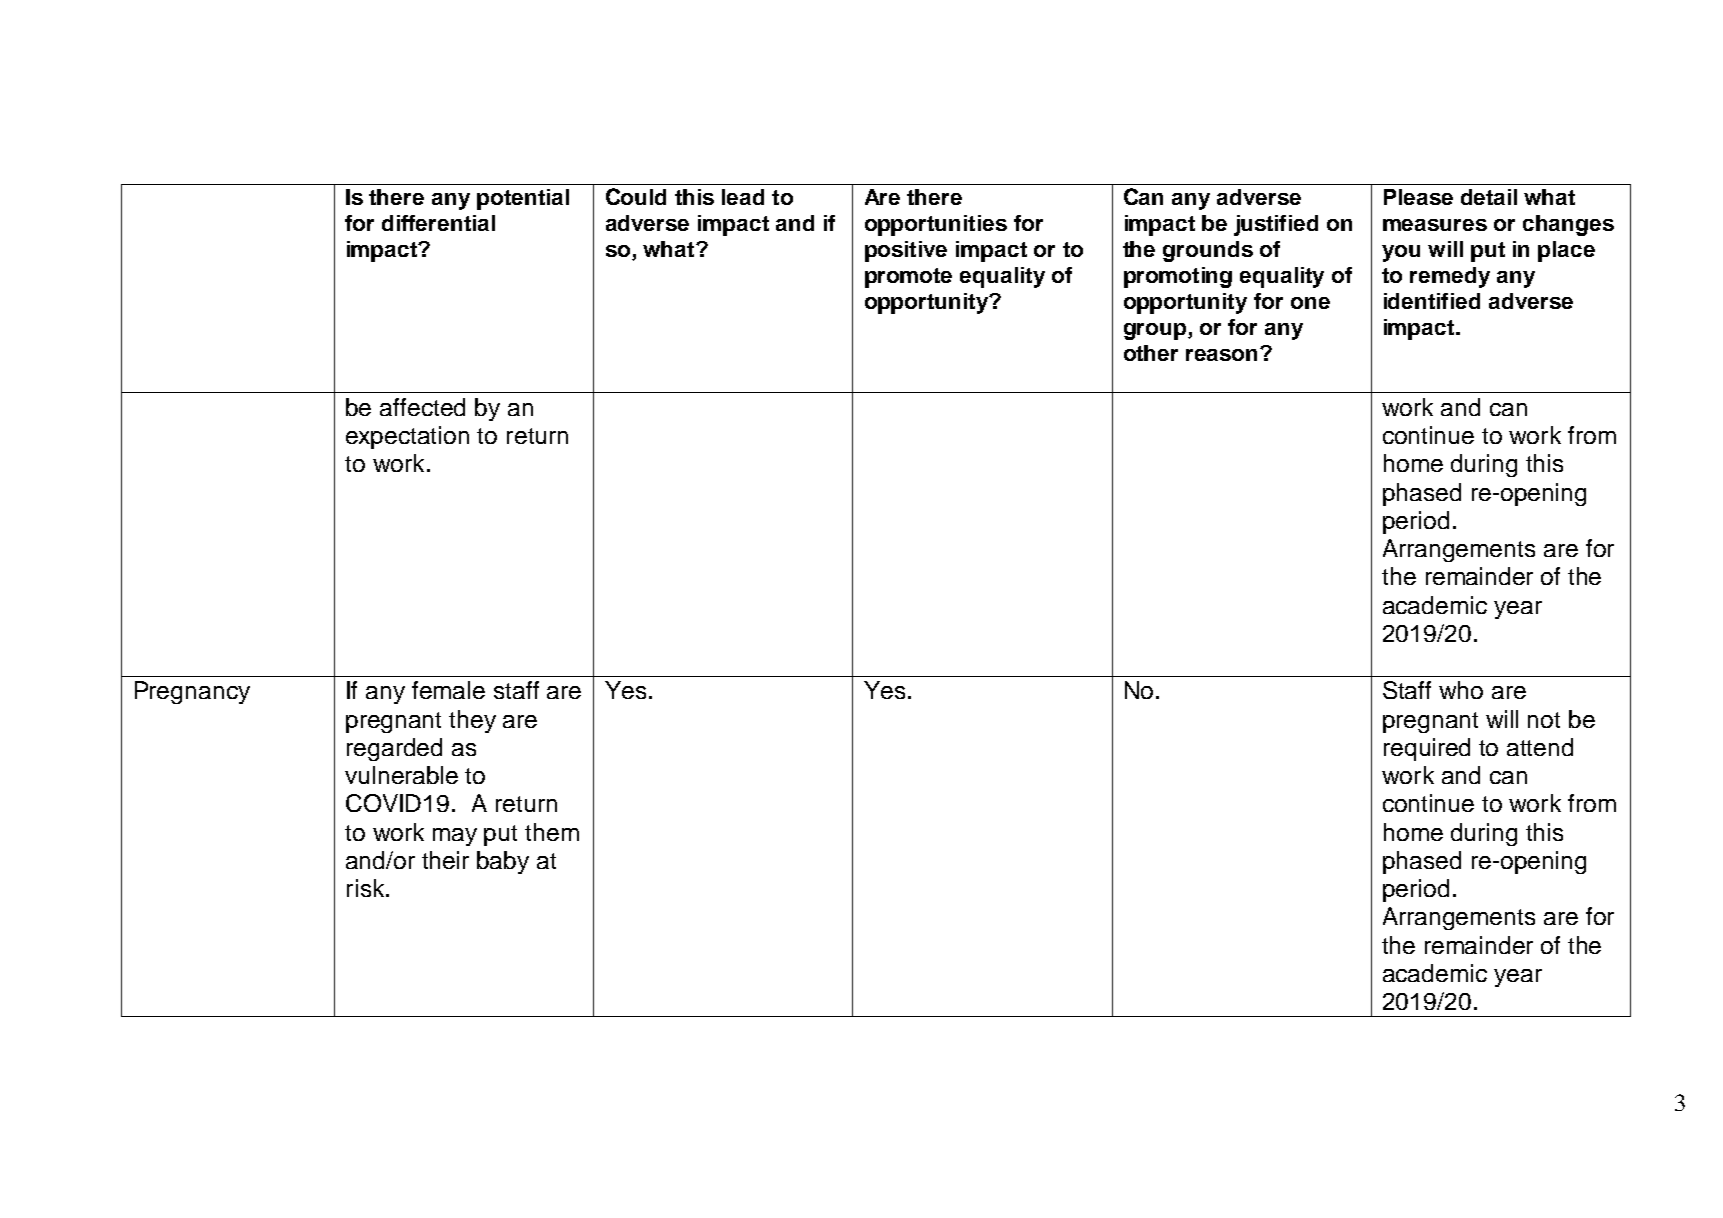  Describe the element at coordinates (448, 690) in the image. I see `female` at that location.
